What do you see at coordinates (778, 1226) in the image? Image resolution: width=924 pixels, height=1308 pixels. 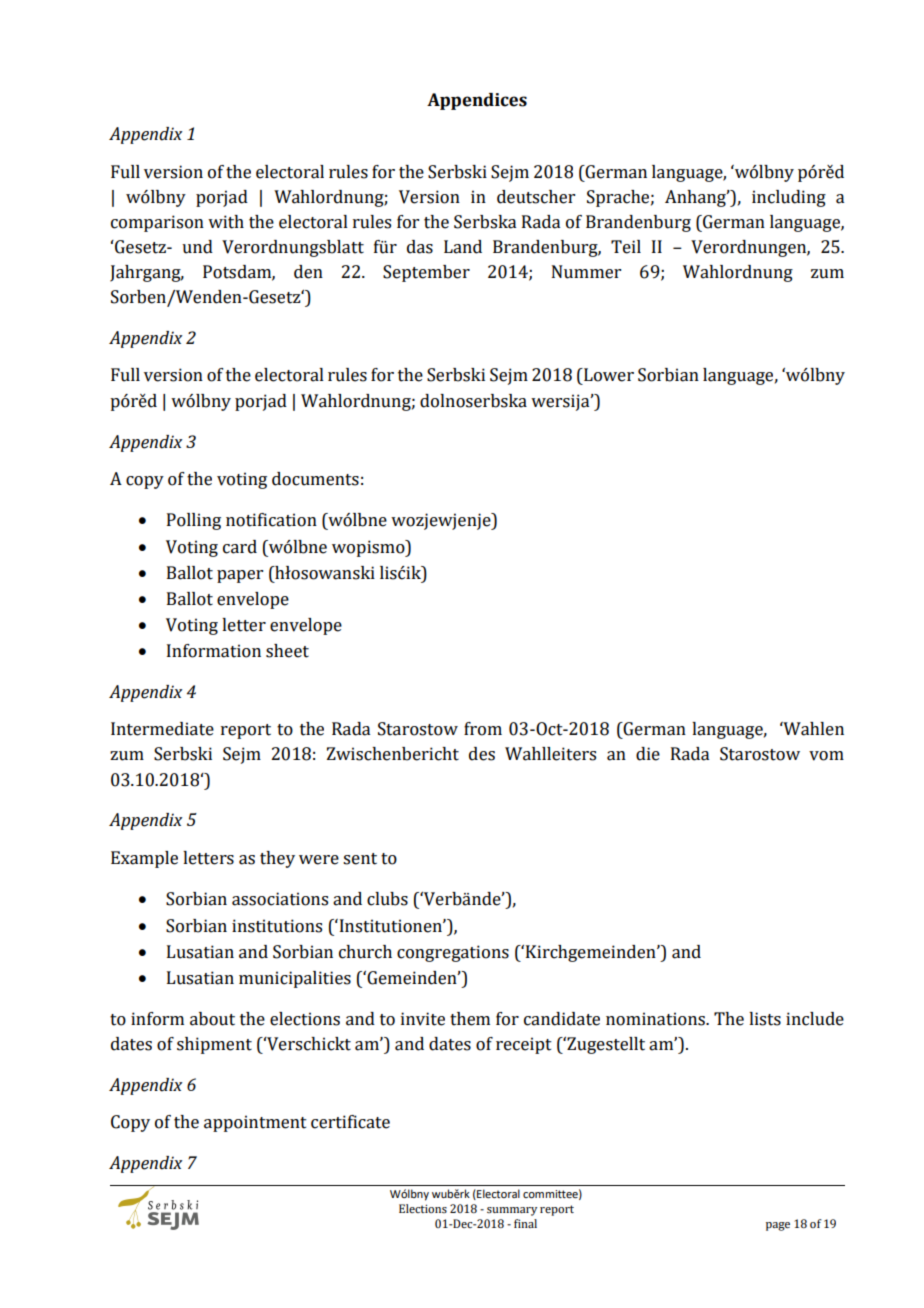 I see `page` at bounding box center [778, 1226].
